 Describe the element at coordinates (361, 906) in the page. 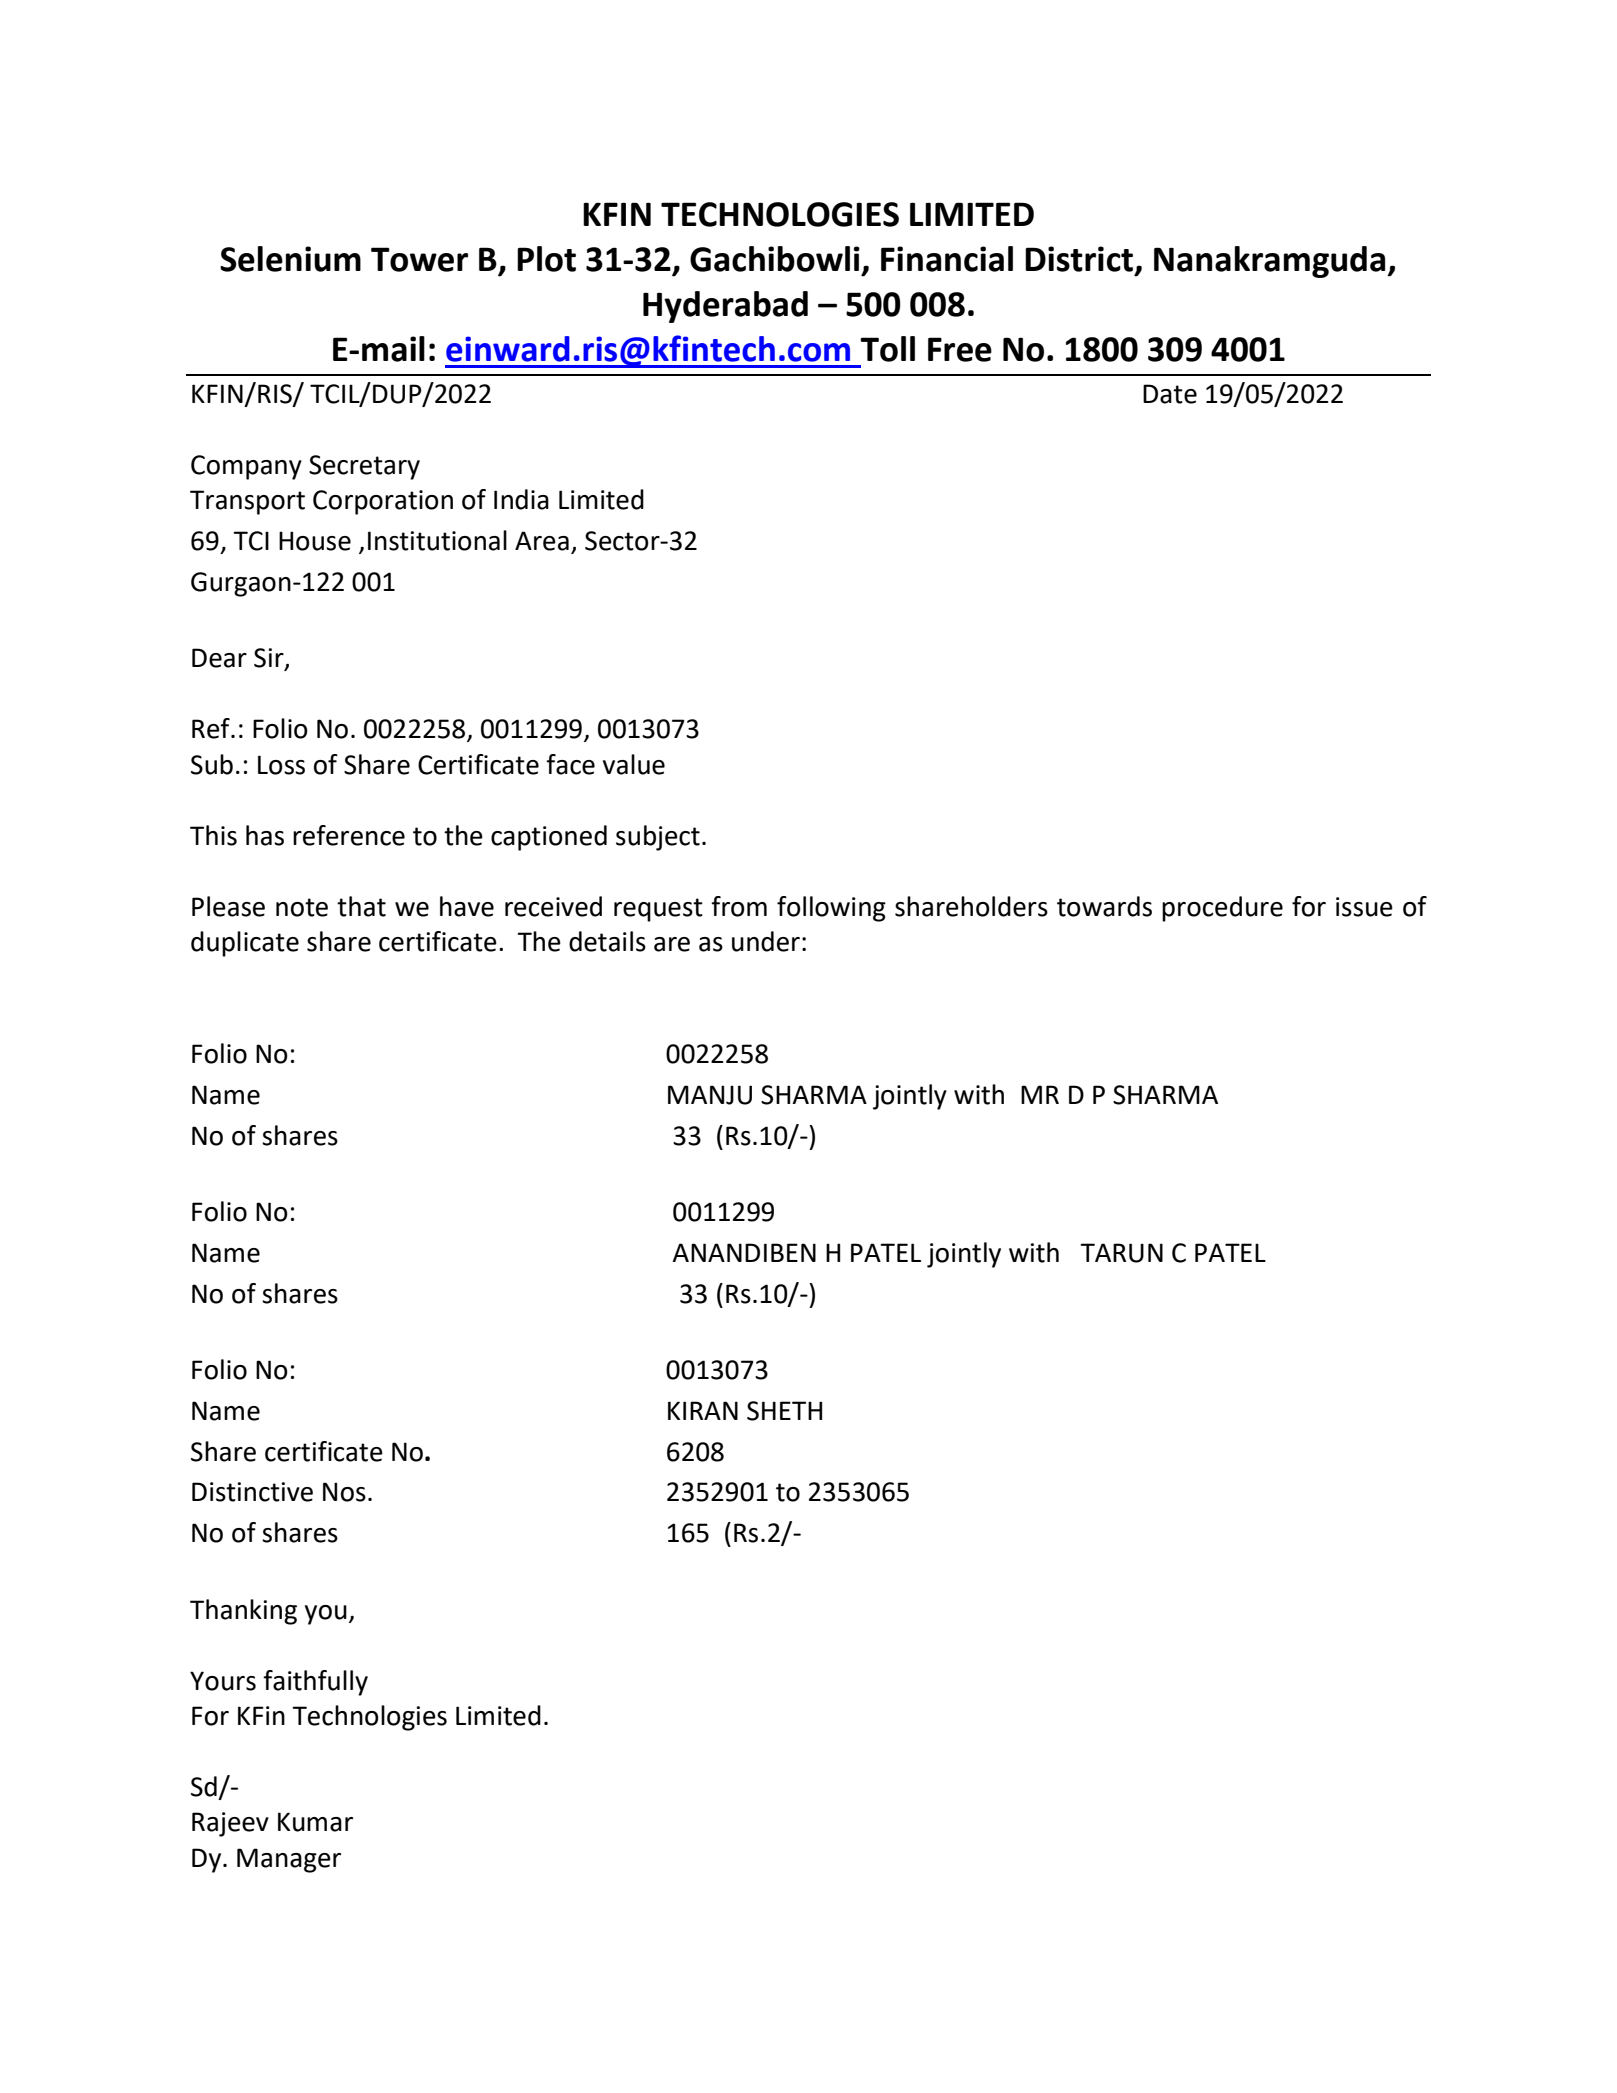

I see `that` at that location.
